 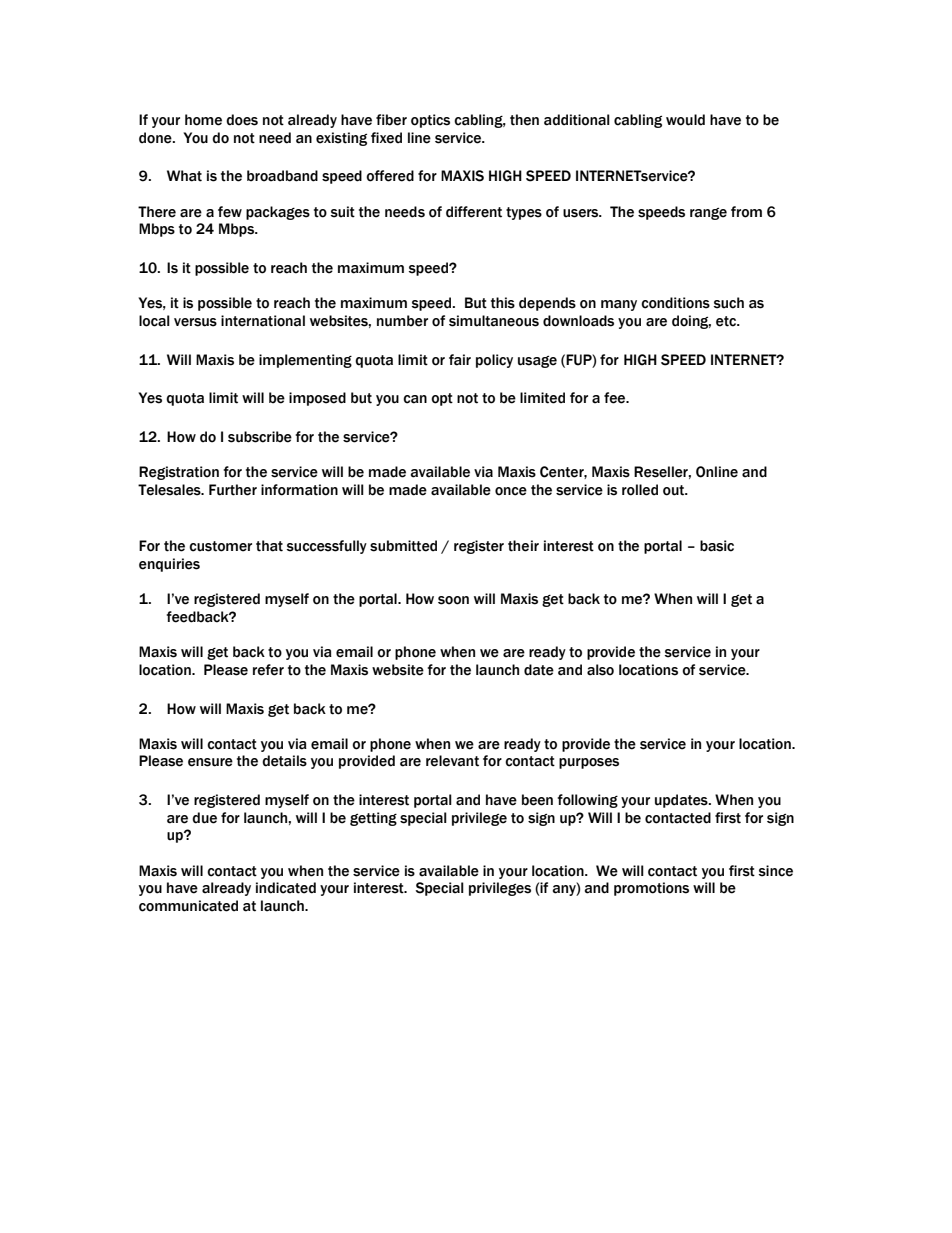 What do you see at coordinates (260, 437) in the document?
I see `subscribe` at bounding box center [260, 437].
